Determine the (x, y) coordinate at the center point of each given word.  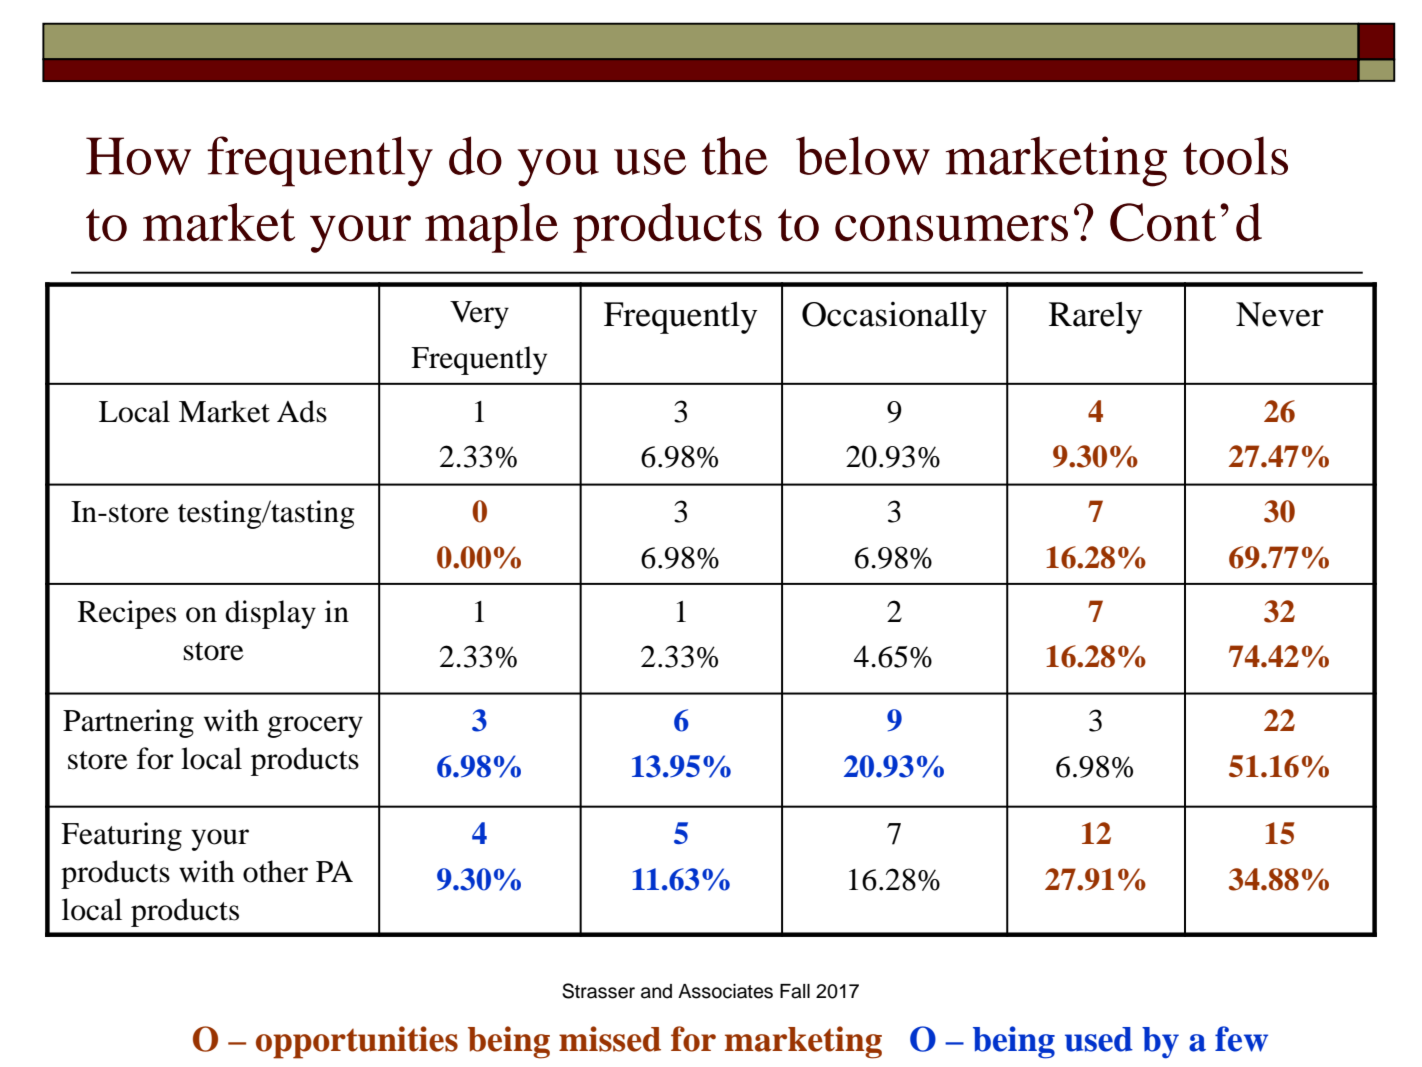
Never (1280, 314)
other (275, 871)
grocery (315, 727)
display (270, 614)
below (863, 155)
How (138, 156)
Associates (725, 991)
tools (1235, 155)
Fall (795, 991)
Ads (302, 411)
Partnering (128, 723)
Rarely (1096, 318)
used (1099, 1039)
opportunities (357, 1042)
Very (479, 315)
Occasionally (894, 317)
